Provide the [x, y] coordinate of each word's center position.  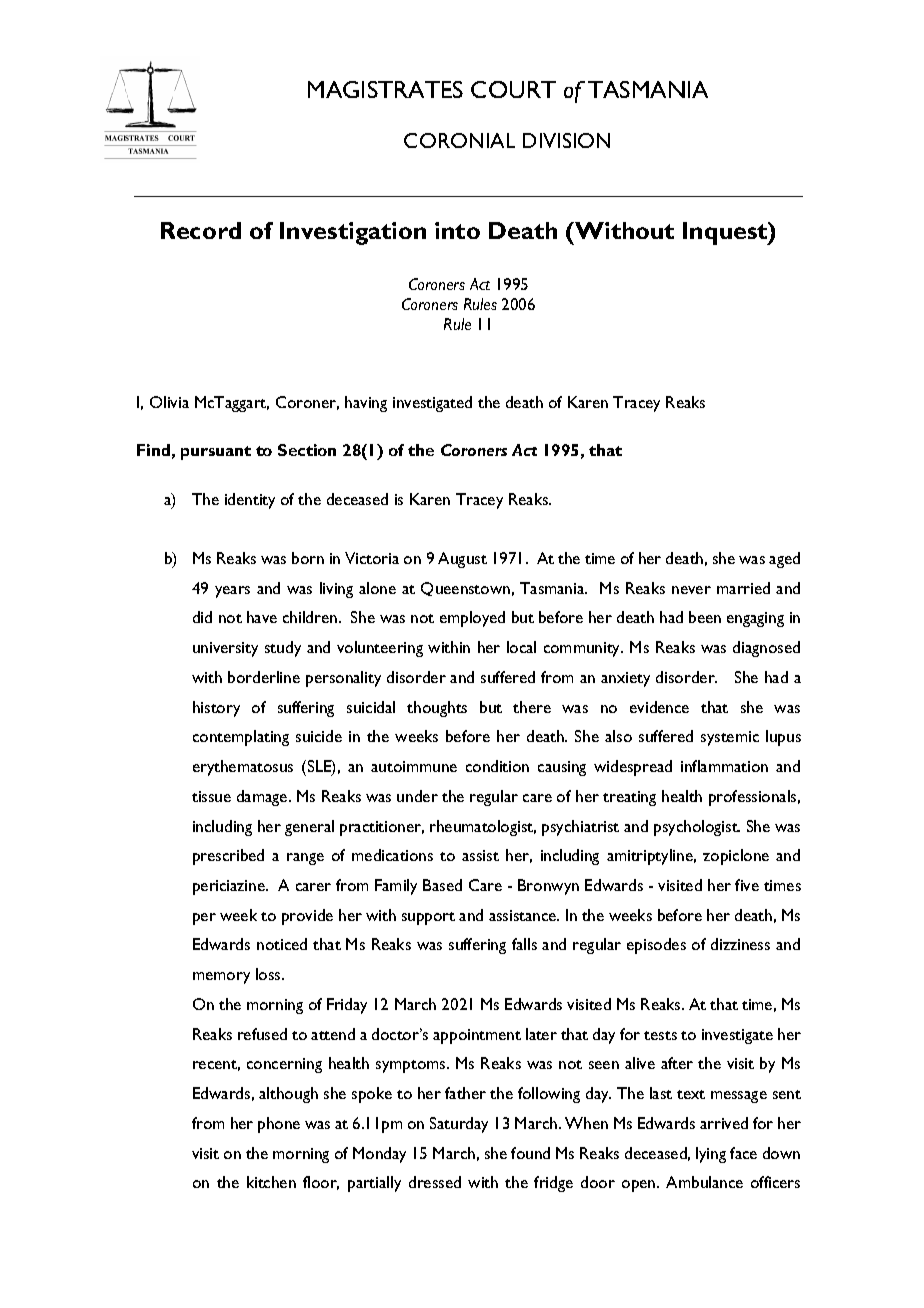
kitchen [271, 1182]
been [705, 617]
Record [201, 230]
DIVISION [566, 140]
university [225, 649]
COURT [513, 89]
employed [472, 619]
